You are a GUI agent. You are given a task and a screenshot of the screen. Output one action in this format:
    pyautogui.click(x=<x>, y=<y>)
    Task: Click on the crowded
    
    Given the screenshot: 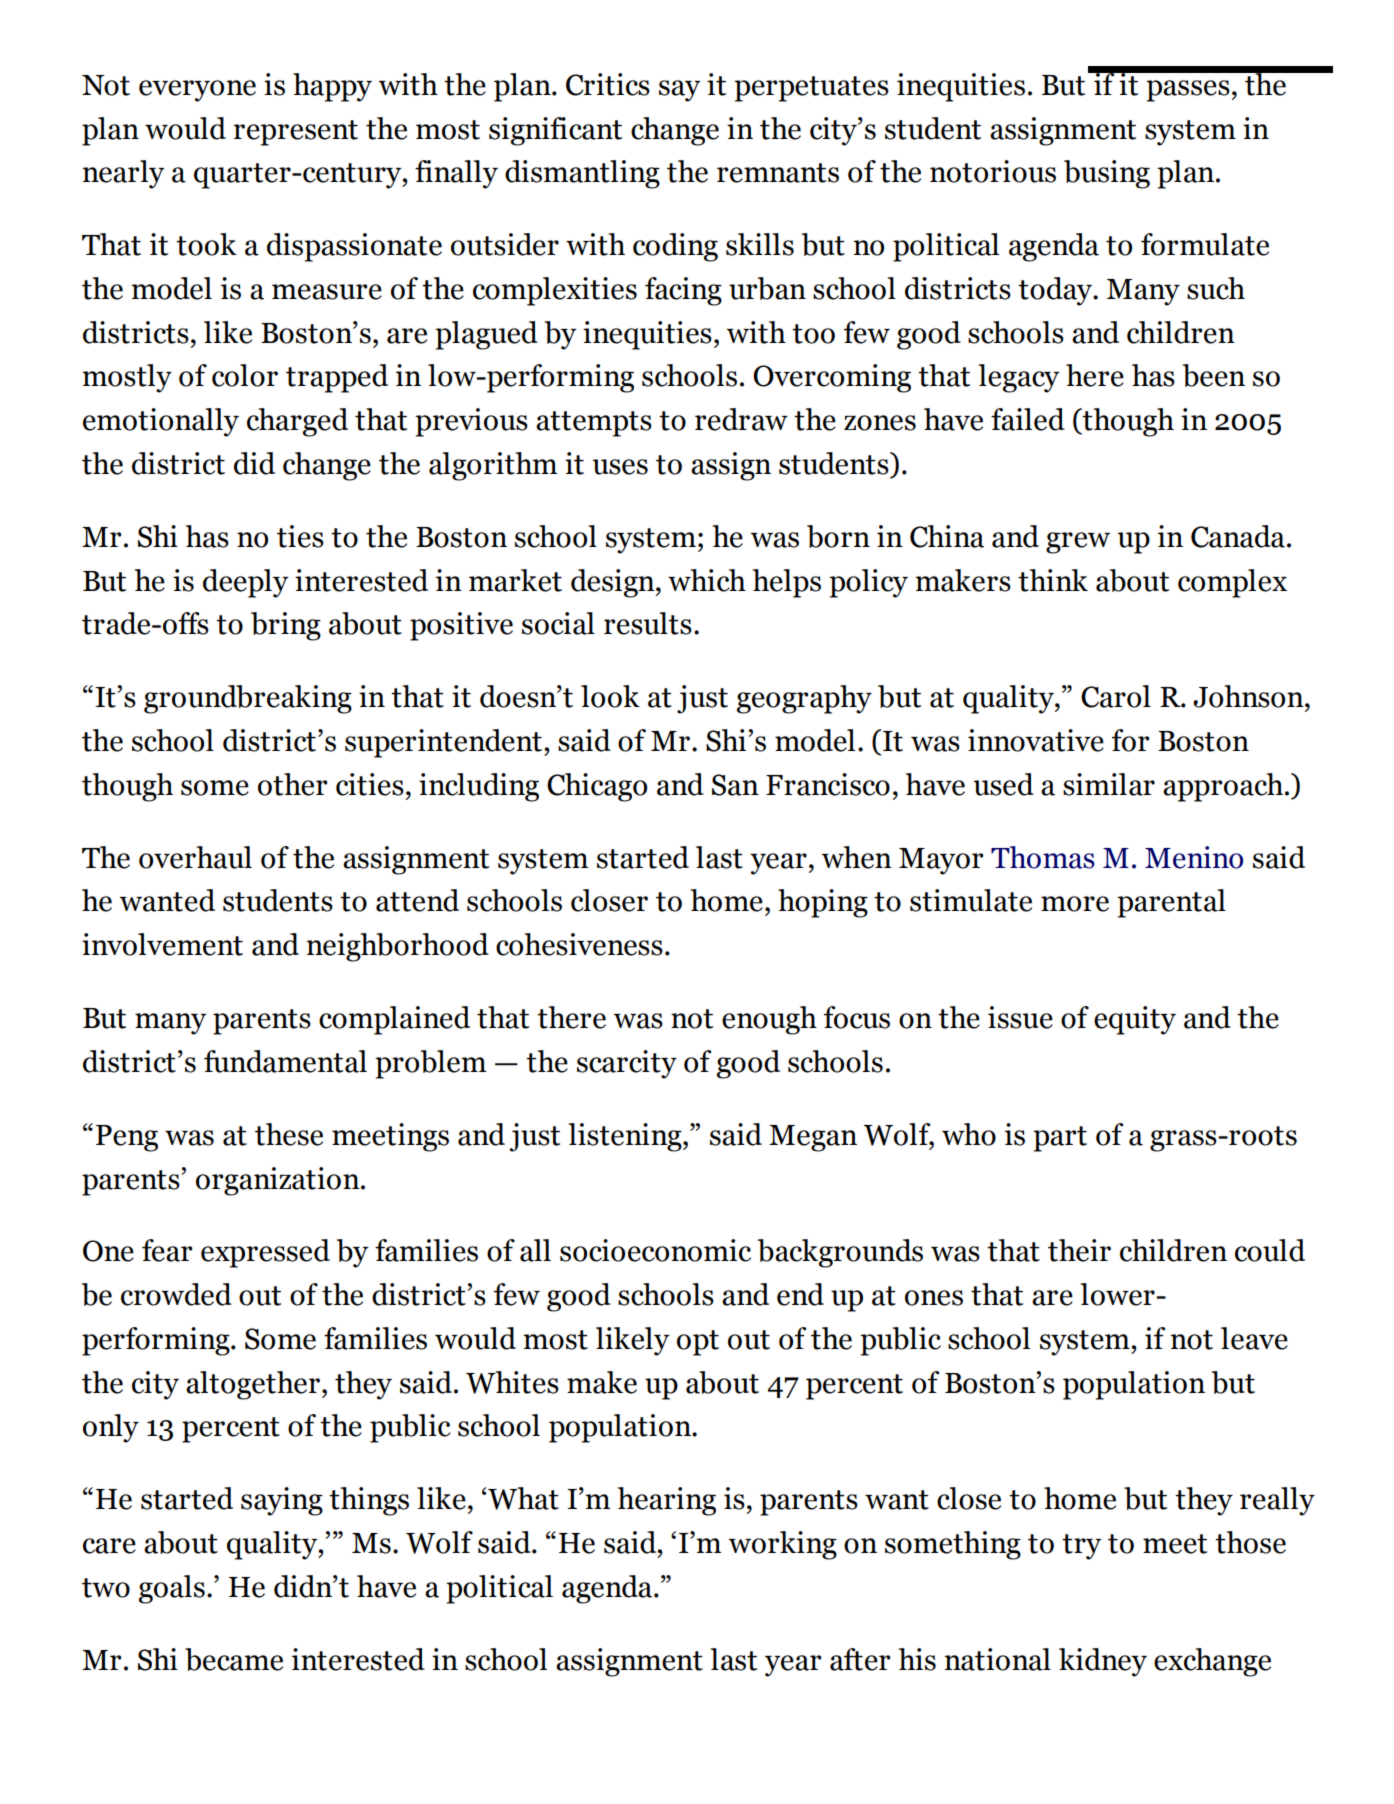 What is the action you would take?
    pyautogui.click(x=176, y=1294)
